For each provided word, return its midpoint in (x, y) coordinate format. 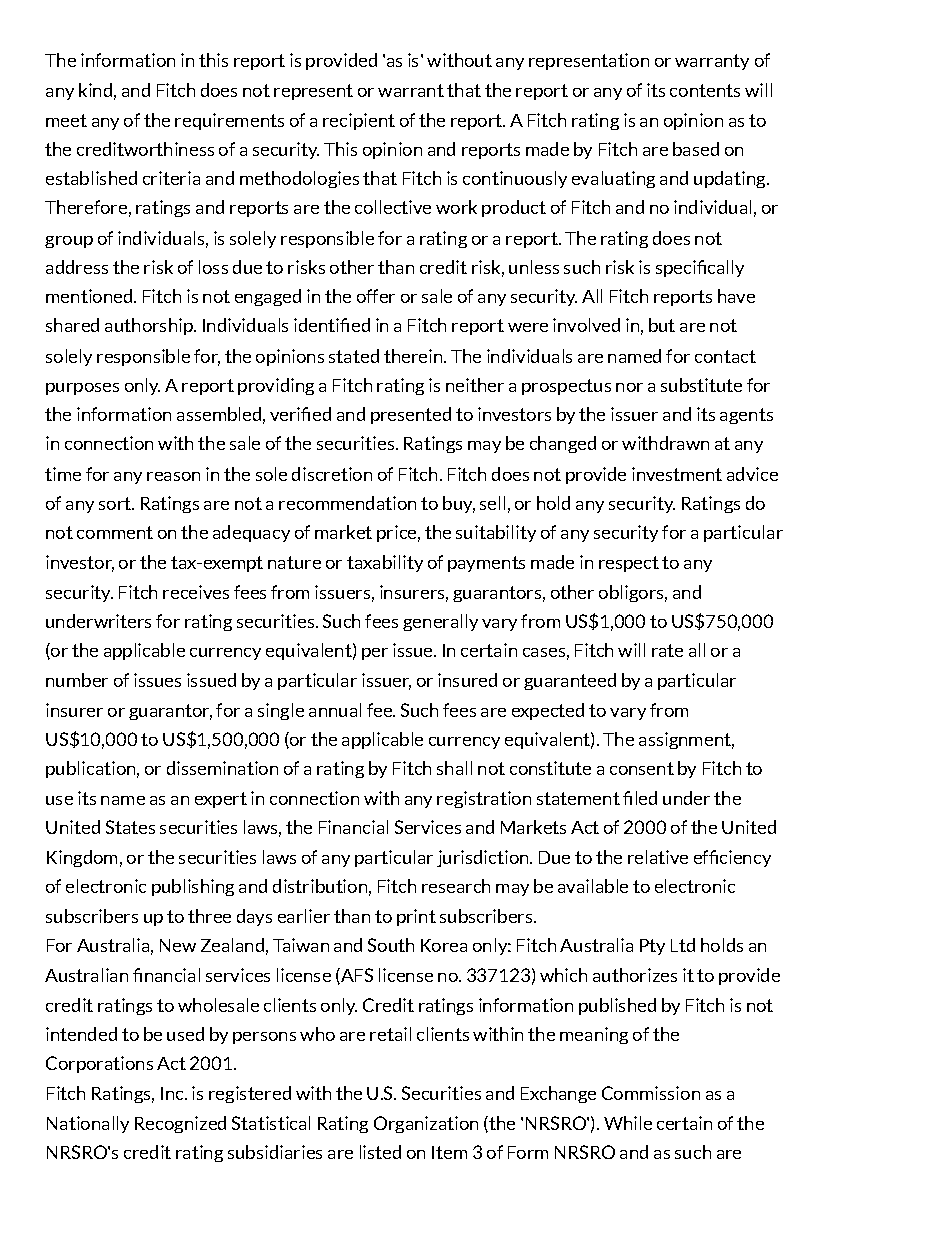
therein (414, 356)
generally (440, 622)
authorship (150, 326)
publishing (193, 887)
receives (196, 592)
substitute (701, 385)
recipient (359, 121)
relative (658, 857)
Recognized (180, 1124)
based (696, 149)
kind (95, 90)
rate (667, 650)
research (456, 886)
